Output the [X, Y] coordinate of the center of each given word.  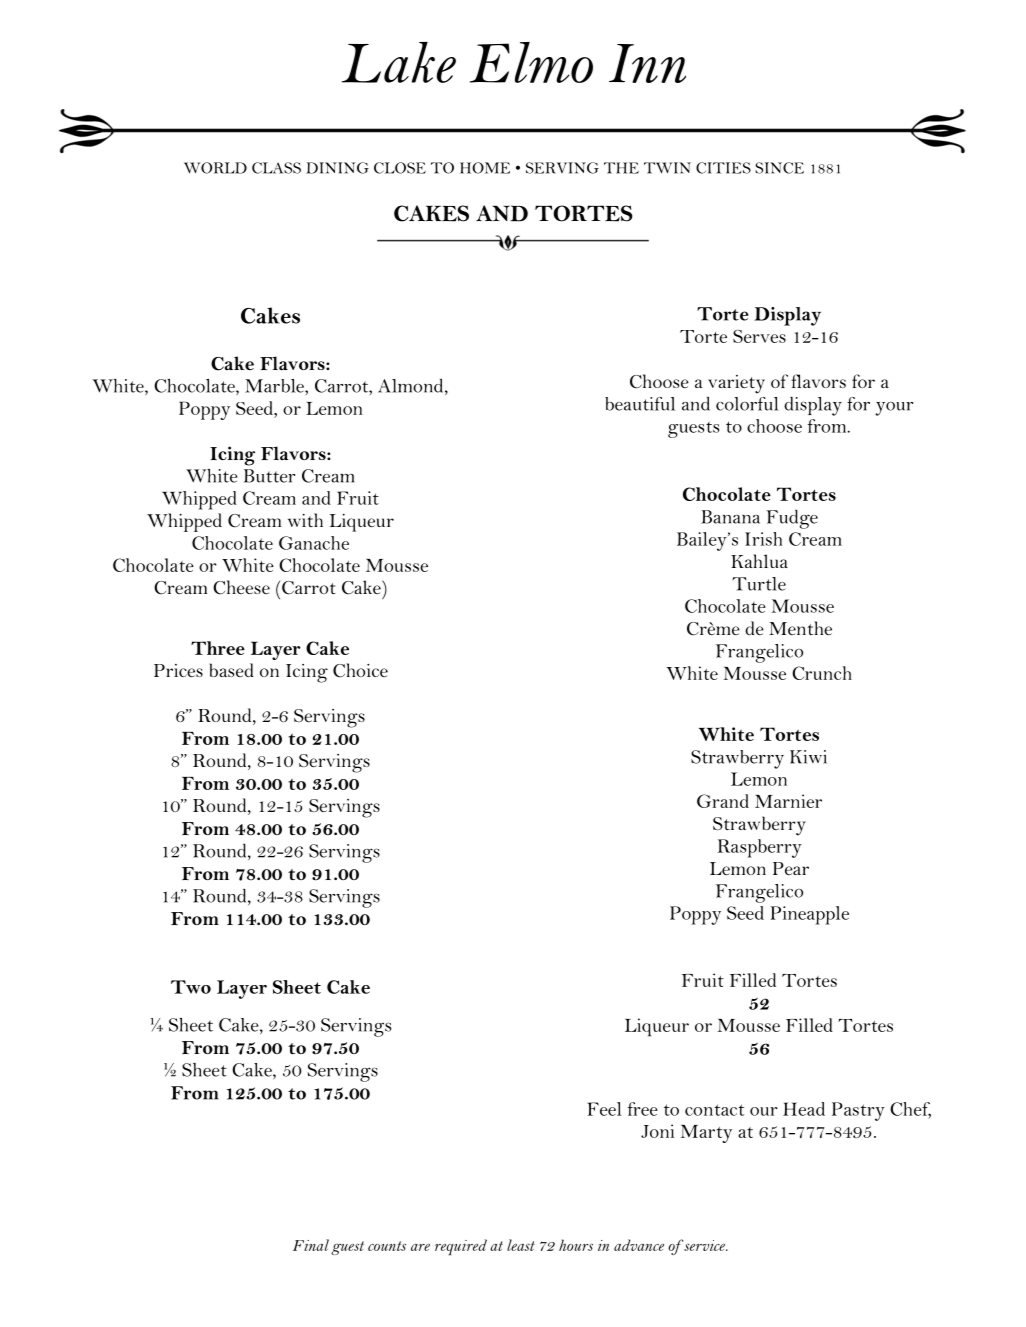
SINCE [779, 168]
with [305, 520]
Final [311, 1245]
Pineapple [810, 915]
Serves [759, 336]
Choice [360, 670]
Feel [604, 1109]
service [704, 1245]
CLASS [276, 168]
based [232, 670]
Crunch [822, 673]
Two [191, 987]
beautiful [640, 404]
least [521, 1245]
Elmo [531, 62]
